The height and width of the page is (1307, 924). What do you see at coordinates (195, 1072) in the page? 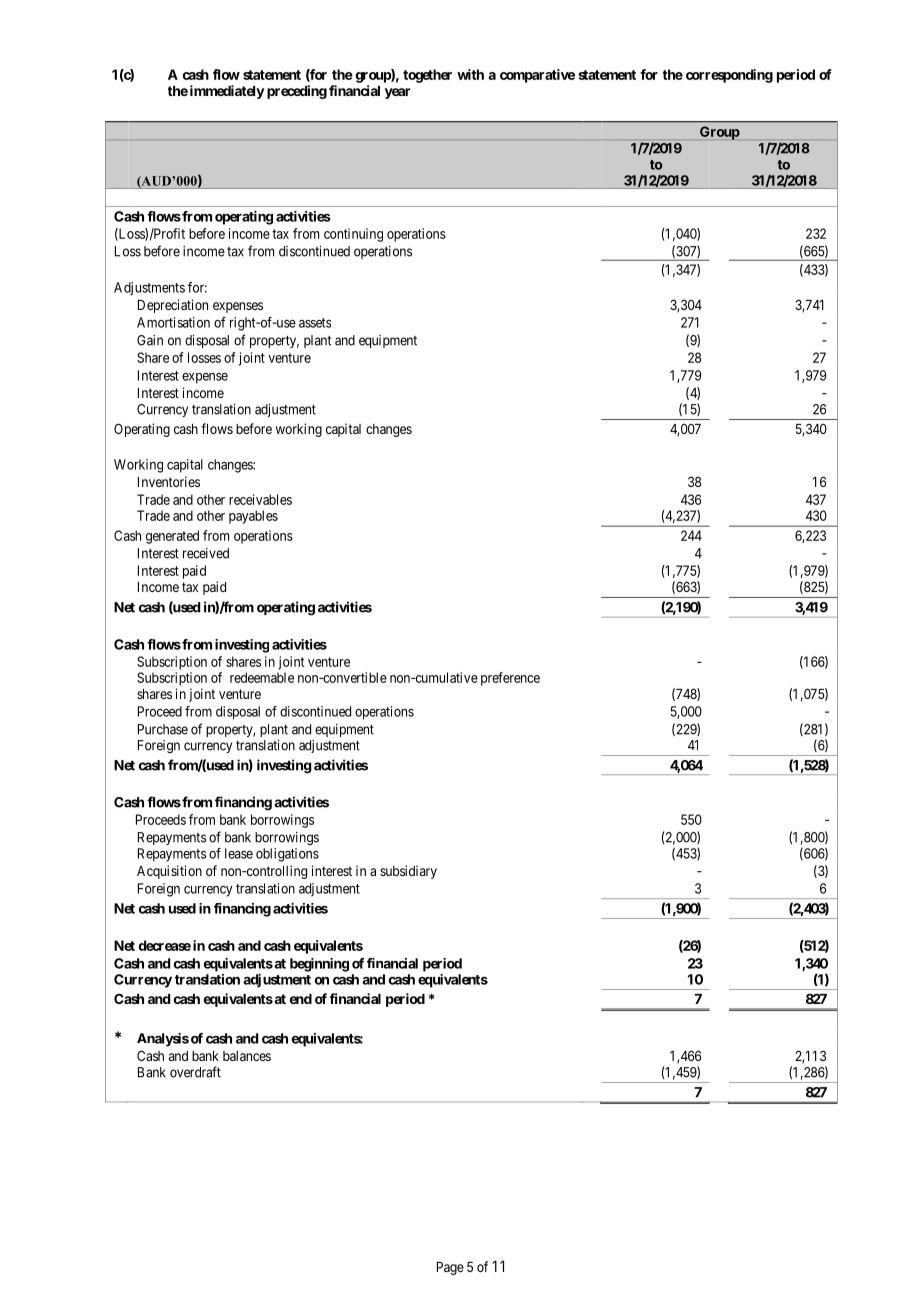
I see `overdraft` at bounding box center [195, 1072].
